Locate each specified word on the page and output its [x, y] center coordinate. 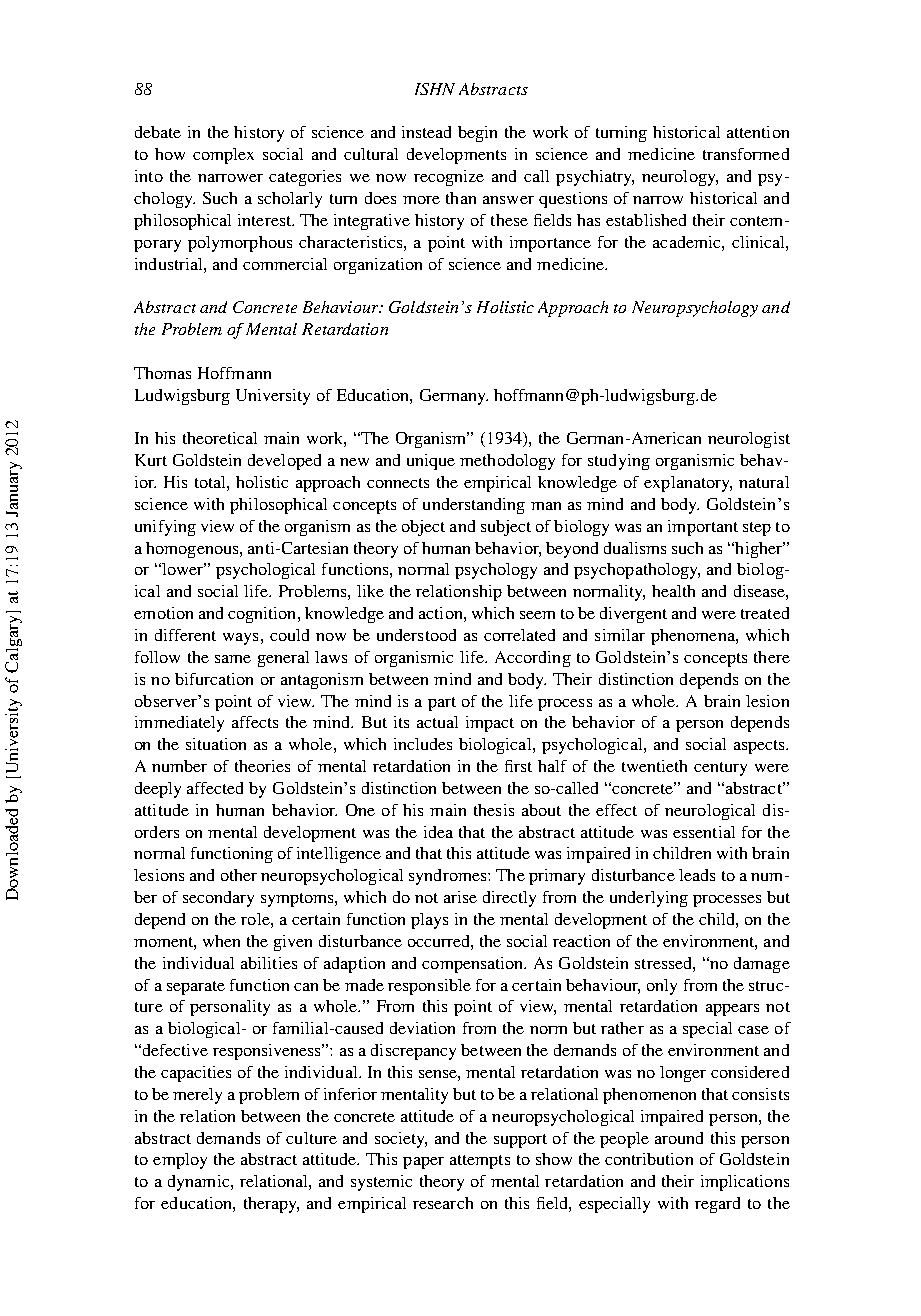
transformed [746, 154]
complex [223, 156]
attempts [480, 1162]
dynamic [200, 1183]
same [233, 659]
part [442, 704]
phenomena [694, 637]
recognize [449, 178]
